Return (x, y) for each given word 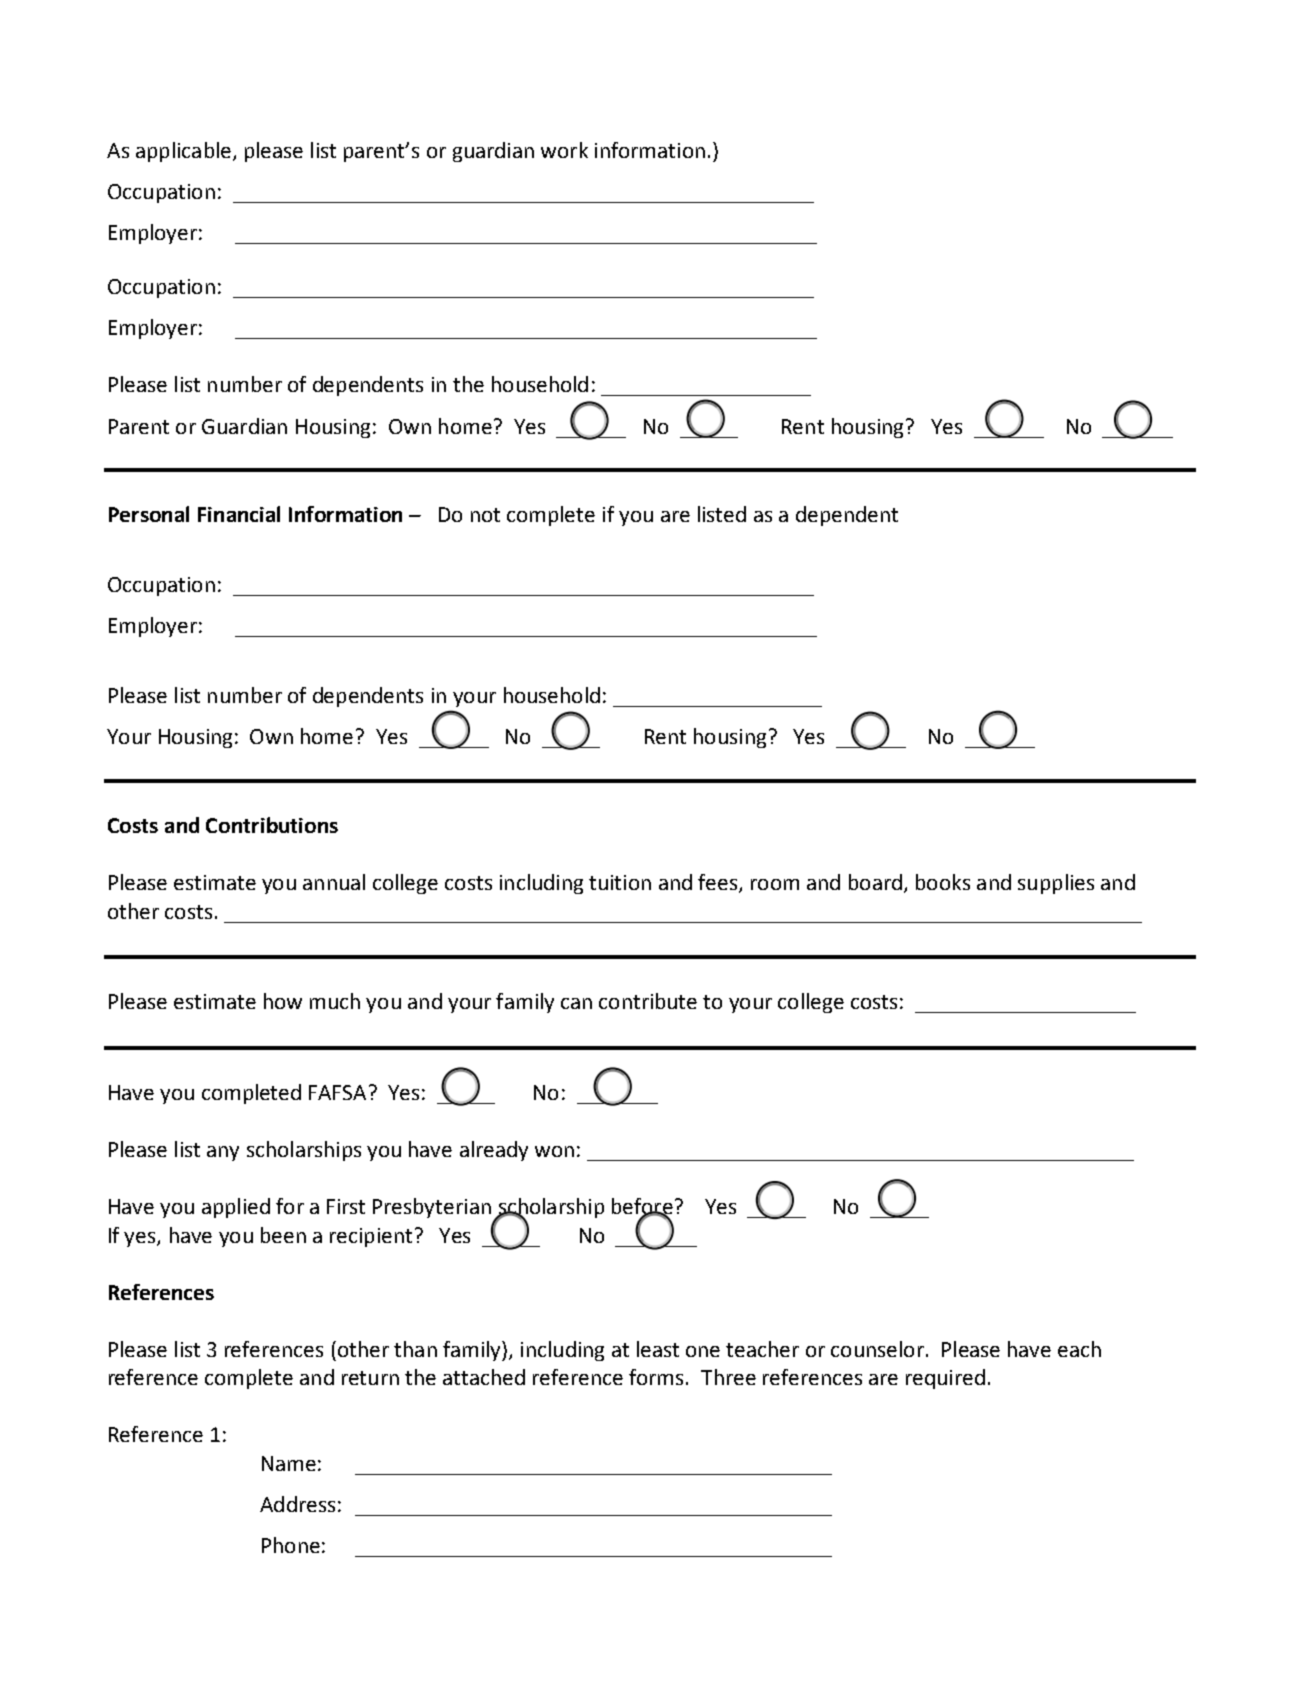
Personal (149, 514)
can (576, 1003)
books (943, 882)
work (564, 150)
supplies (1056, 884)
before (642, 1207)
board (875, 882)
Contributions (272, 825)
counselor (877, 1349)
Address (297, 1504)
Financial (239, 514)
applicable (183, 152)
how (283, 1001)
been (283, 1235)
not (485, 515)
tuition (620, 882)
